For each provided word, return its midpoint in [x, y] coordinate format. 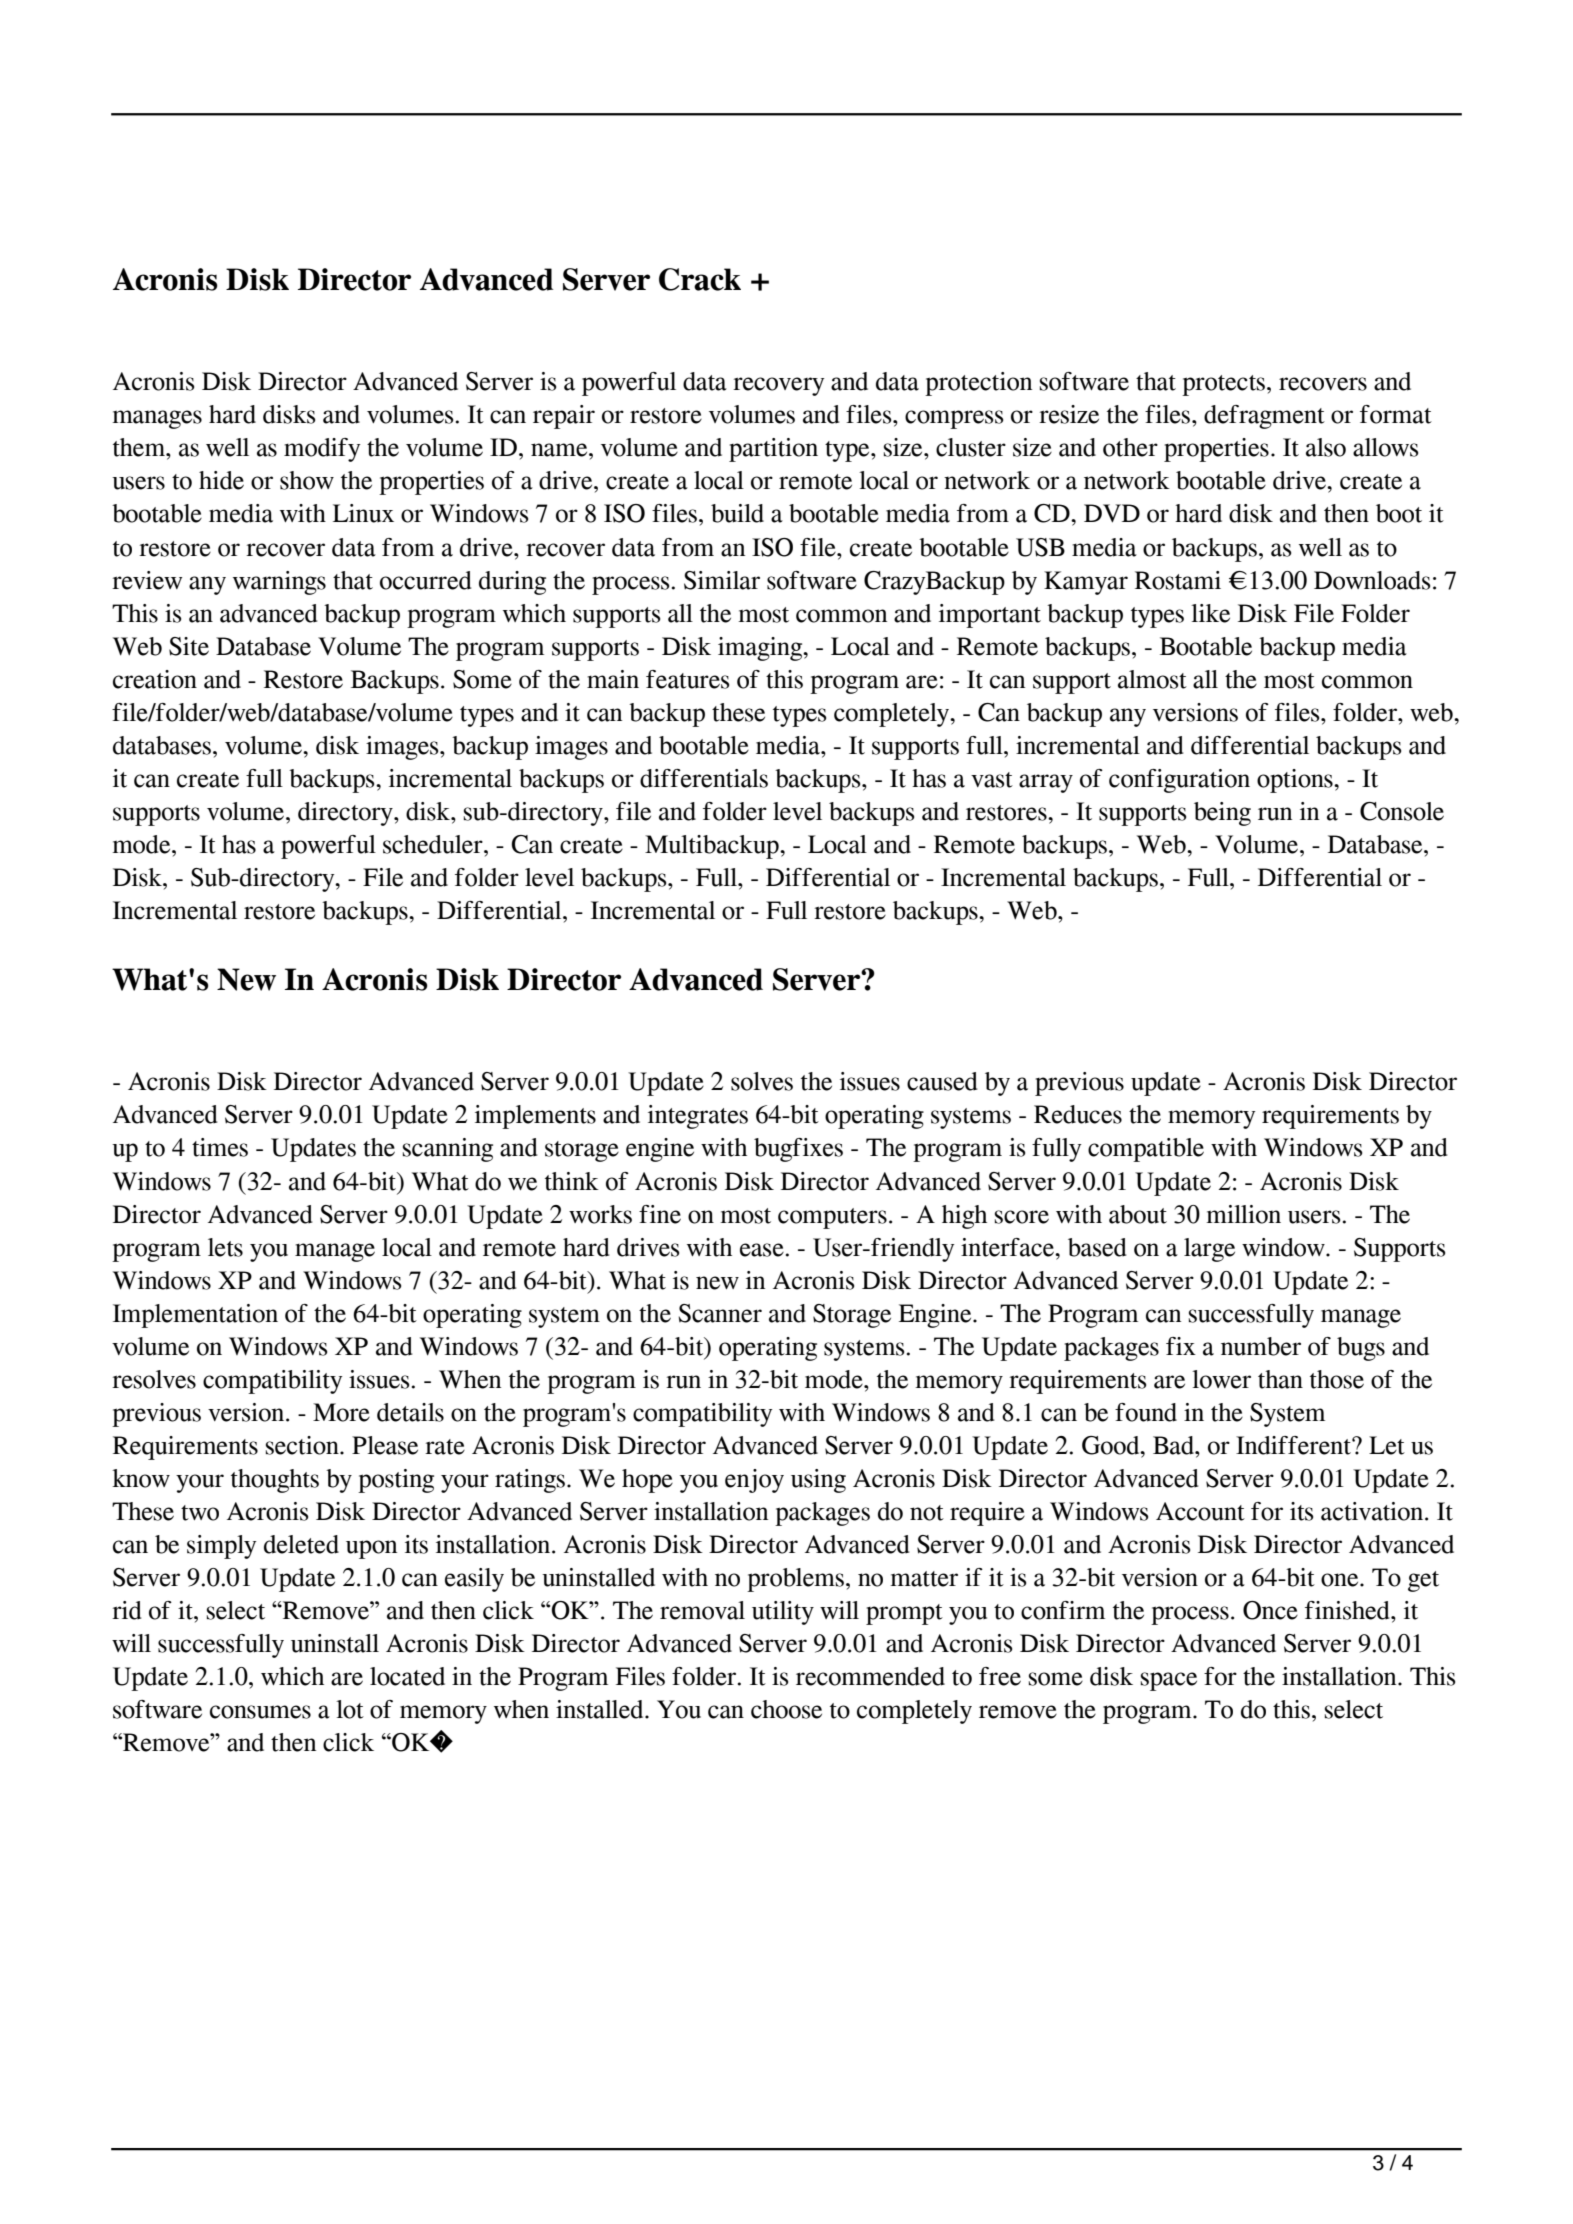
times [220, 1147]
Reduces [1078, 1114]
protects [1223, 385]
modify [322, 450]
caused [942, 1081]
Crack [700, 279]
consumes [260, 1712]
